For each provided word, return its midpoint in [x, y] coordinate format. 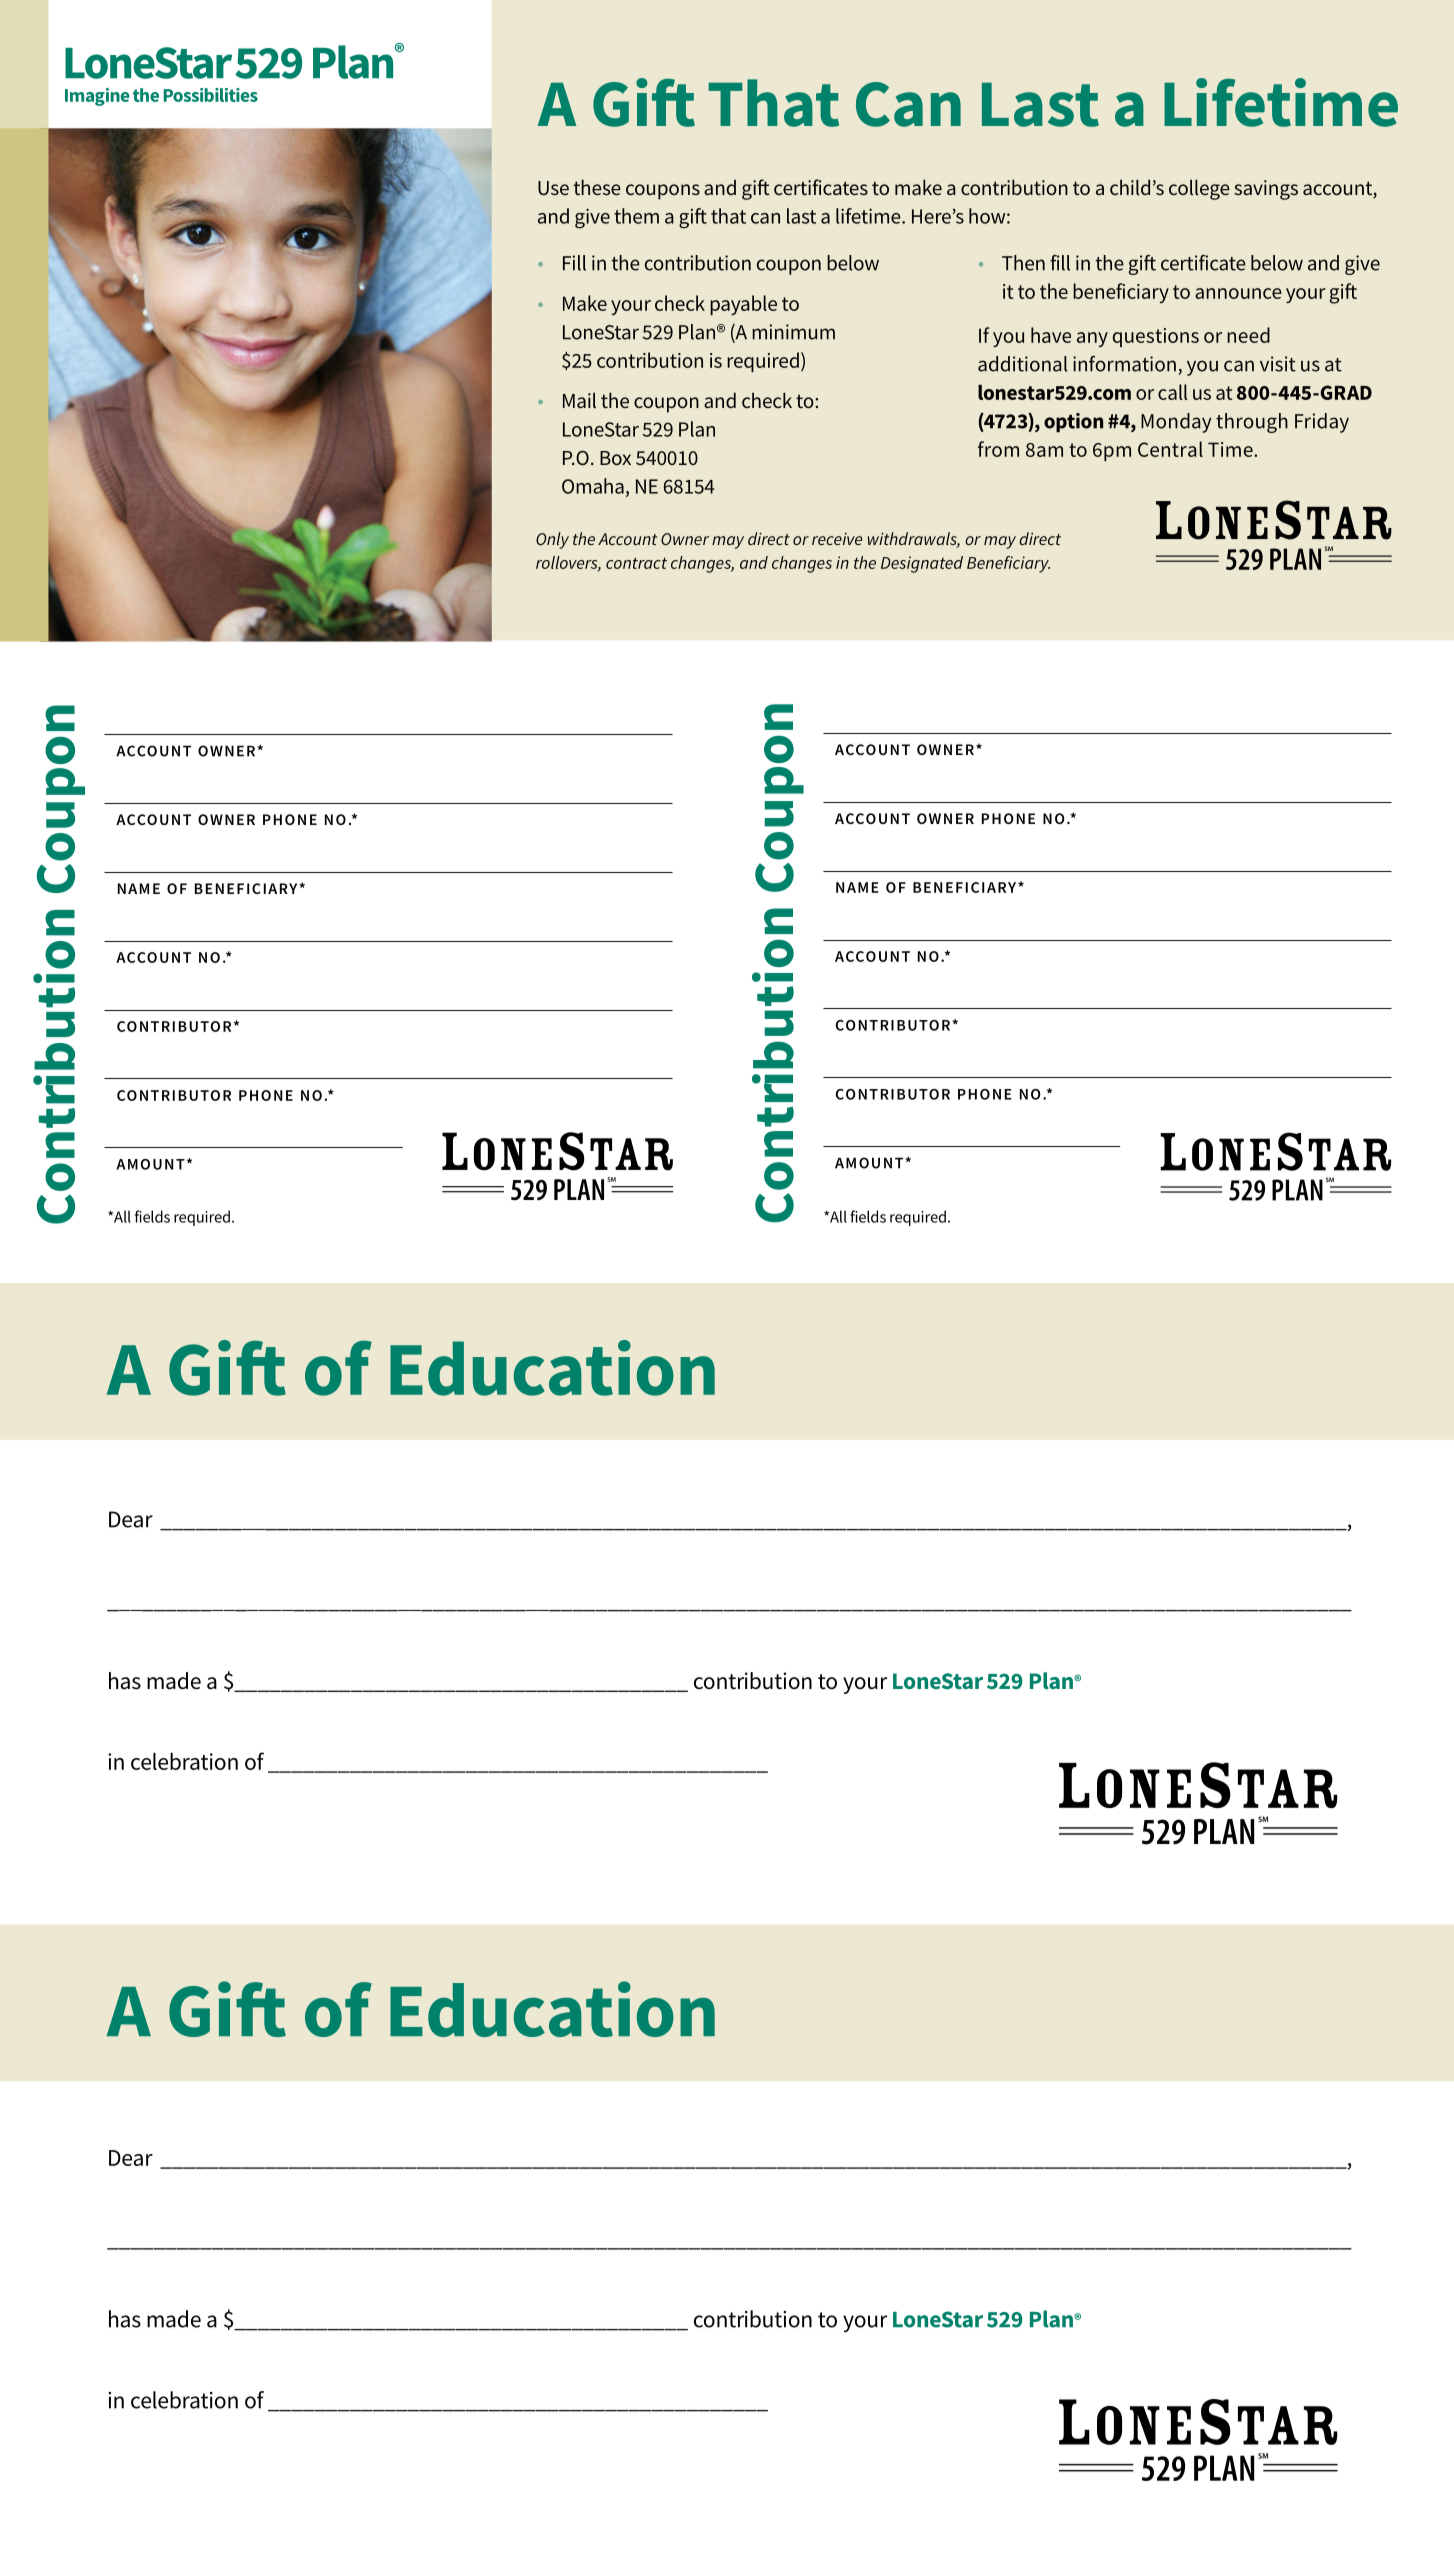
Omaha [593, 486]
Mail [579, 400]
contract [636, 563]
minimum [793, 332]
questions [1156, 337]
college [1199, 189]
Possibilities [210, 95]
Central [1170, 449]
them [636, 216]
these [597, 187]
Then [1023, 263]
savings [1266, 190]
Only [552, 540]
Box [615, 458]
